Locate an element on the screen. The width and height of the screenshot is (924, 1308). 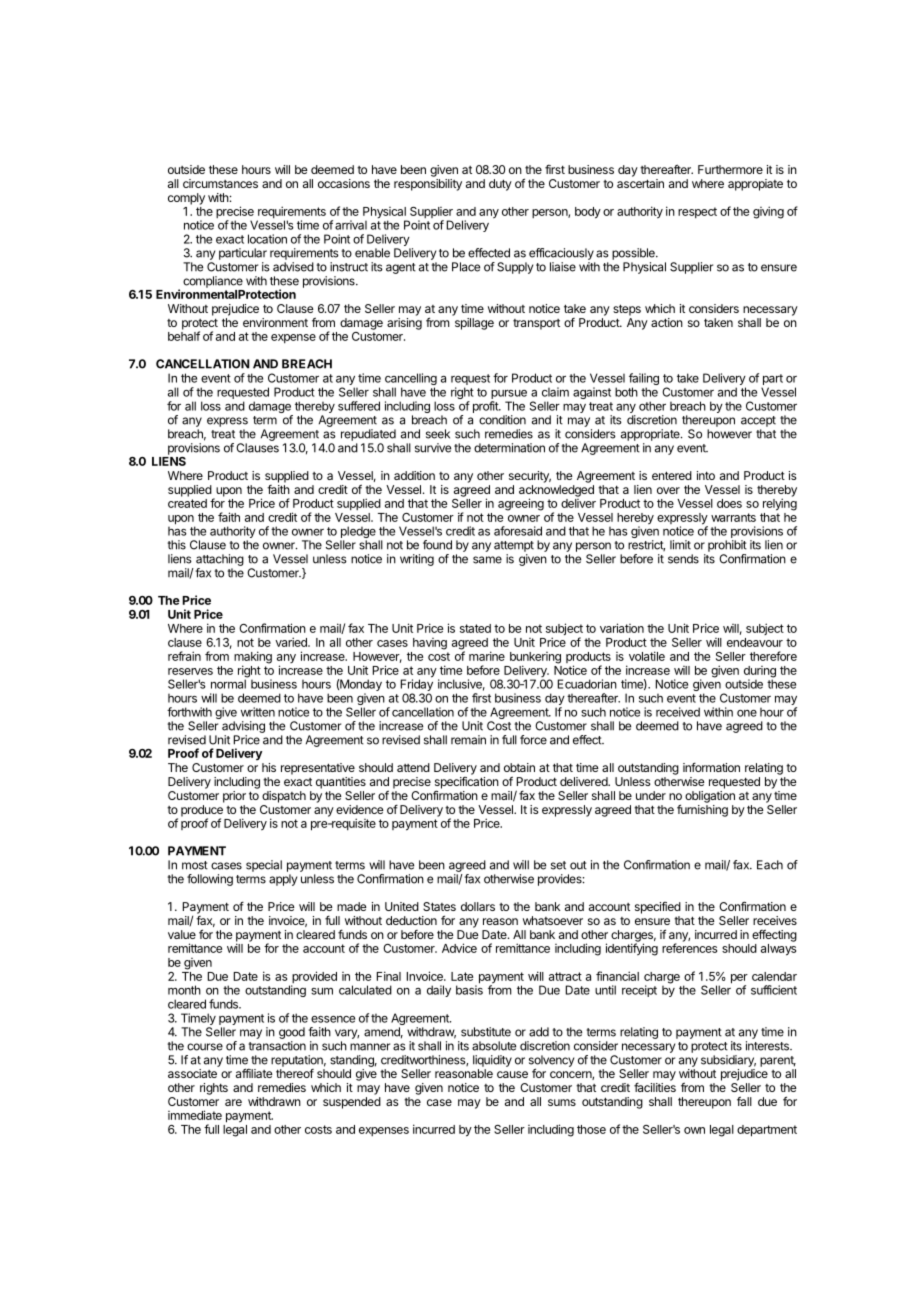
obligation is located at coordinates (710, 797).
